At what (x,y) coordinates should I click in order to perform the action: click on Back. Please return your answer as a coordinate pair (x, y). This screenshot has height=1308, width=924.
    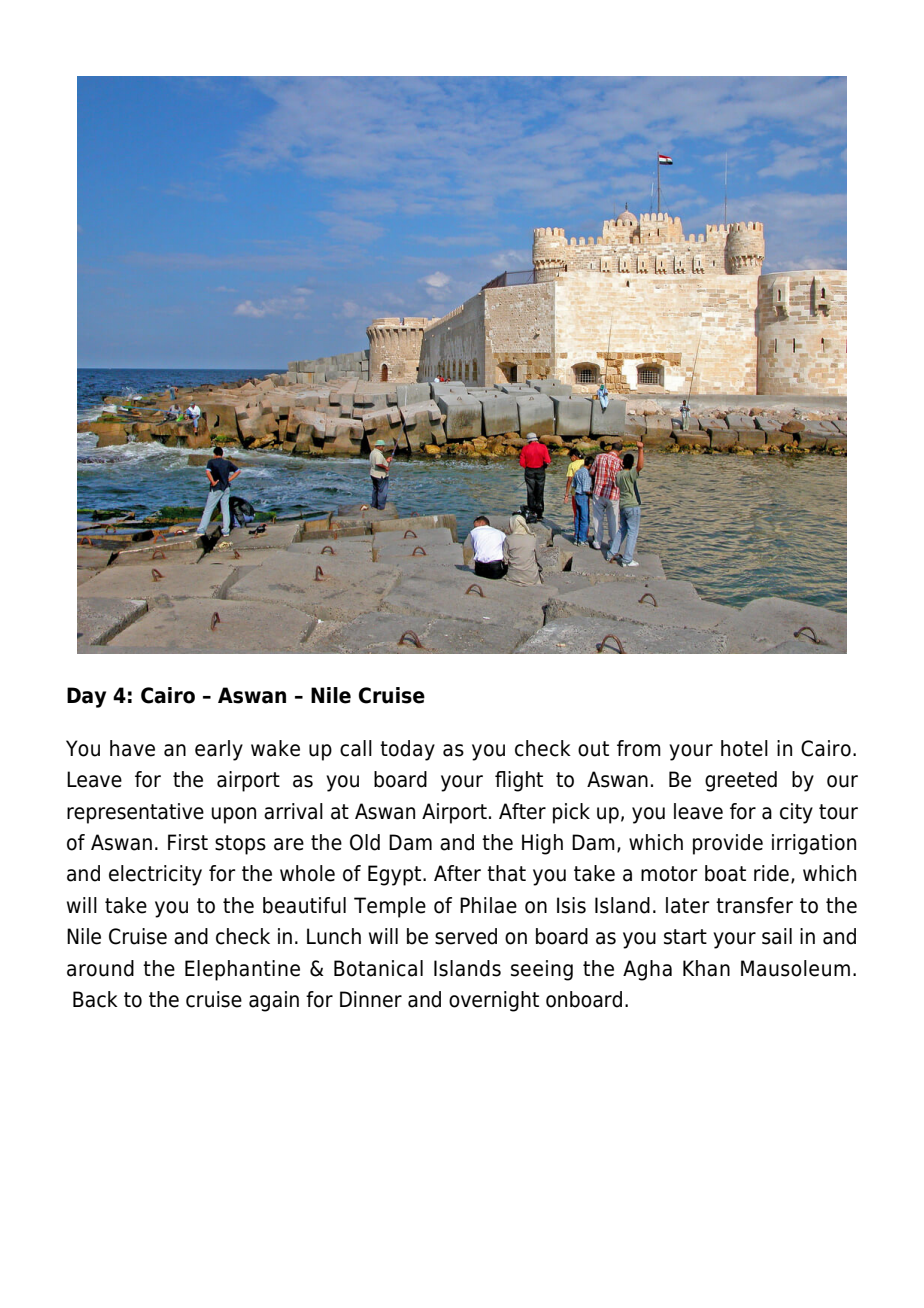
    Looking at the image, I should click on (95, 999).
